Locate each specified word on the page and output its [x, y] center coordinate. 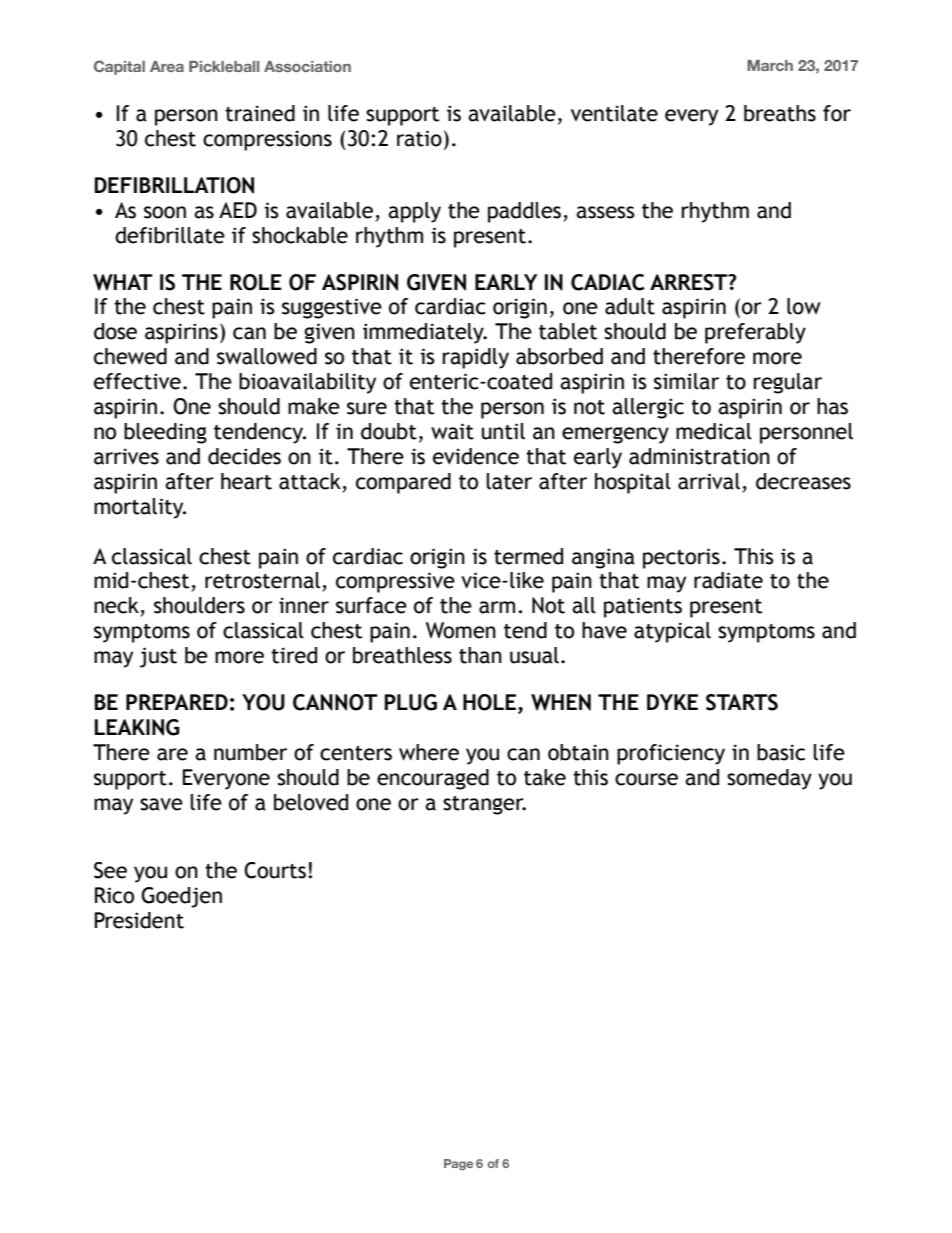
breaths [780, 113]
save [161, 804]
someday [769, 779]
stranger [484, 805]
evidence [476, 456]
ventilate [614, 113]
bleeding [165, 433]
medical [714, 431]
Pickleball [224, 66]
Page [458, 1165]
